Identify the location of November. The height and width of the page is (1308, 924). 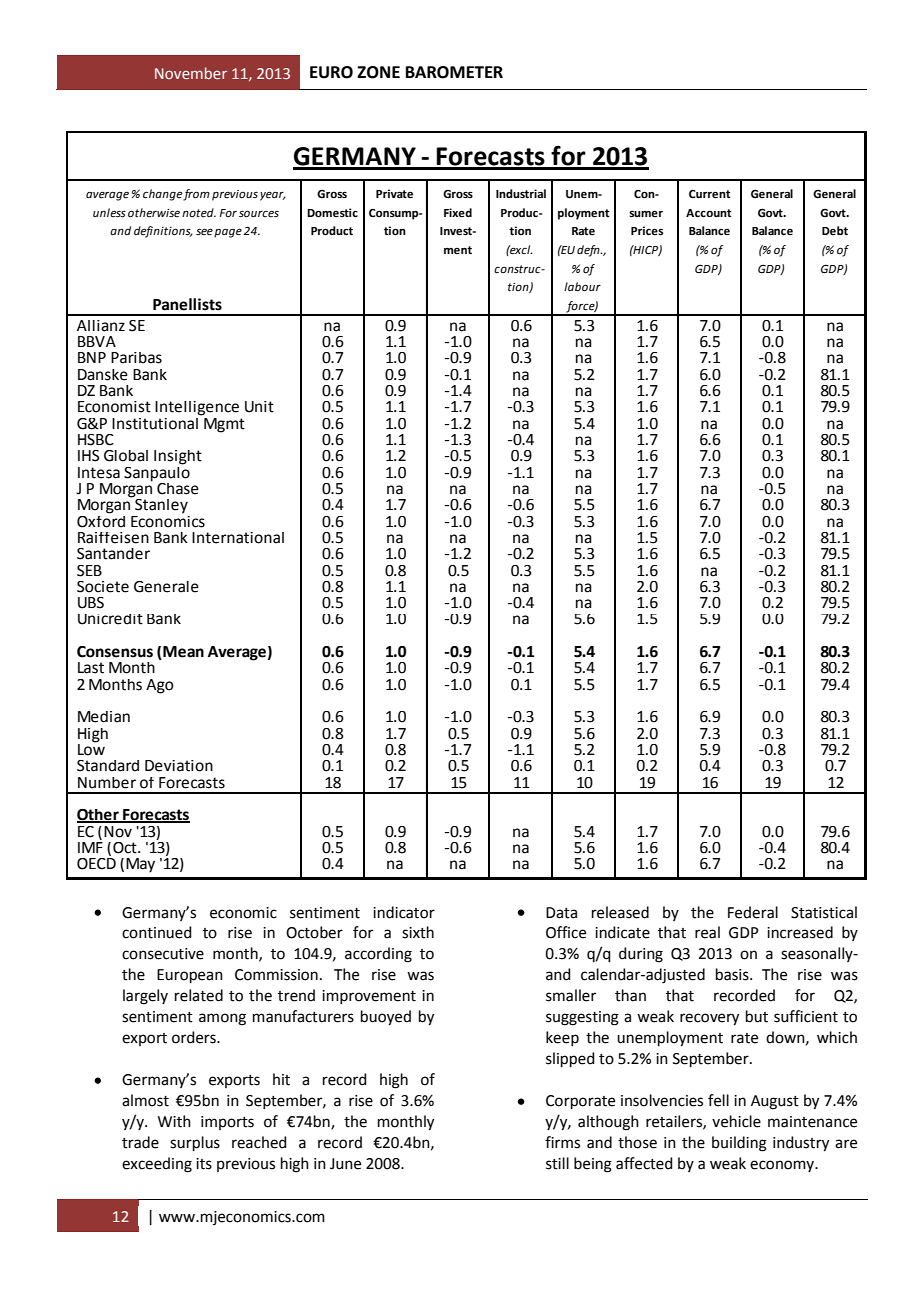
(191, 73).
